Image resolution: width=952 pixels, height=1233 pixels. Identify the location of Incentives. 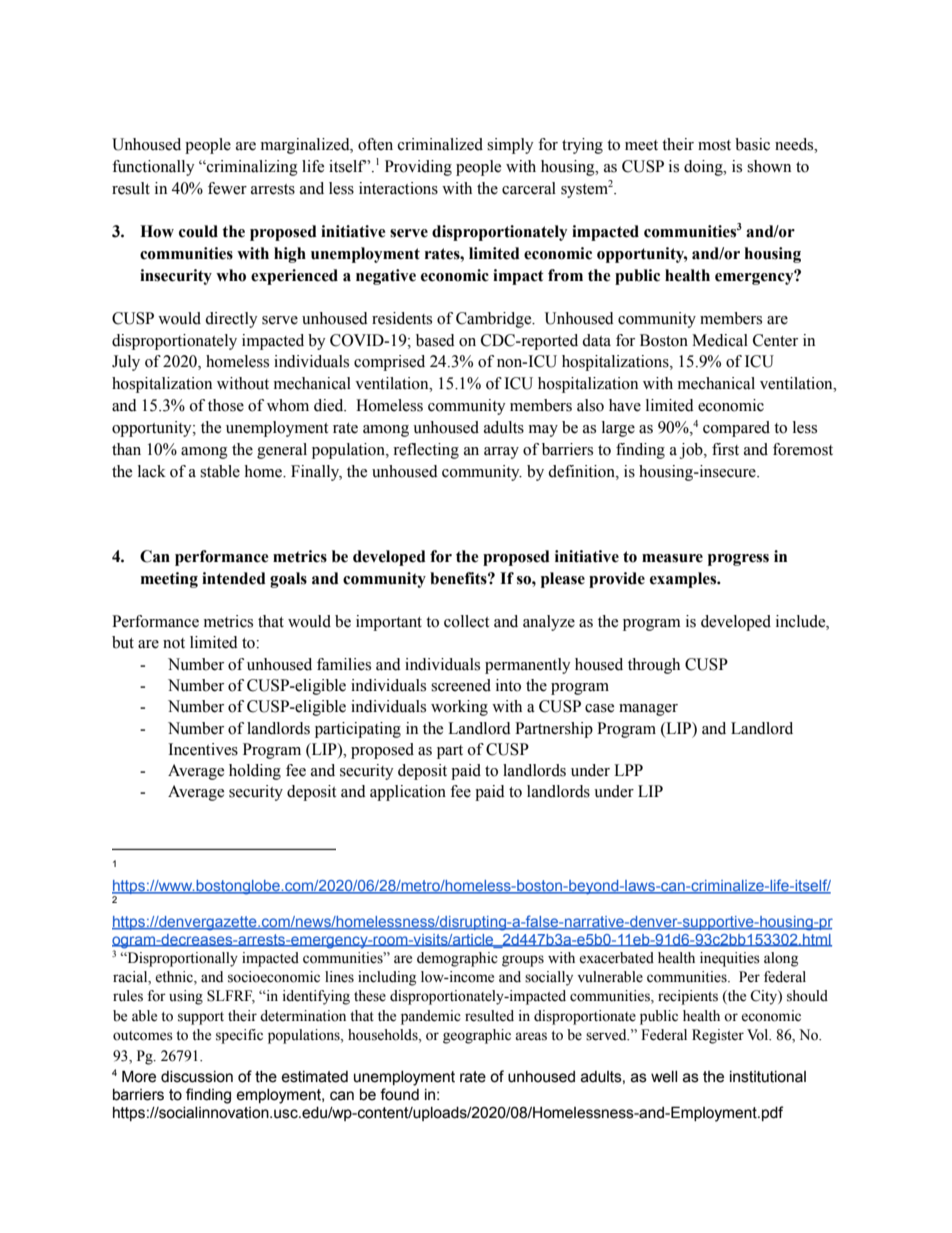
(203, 749).
